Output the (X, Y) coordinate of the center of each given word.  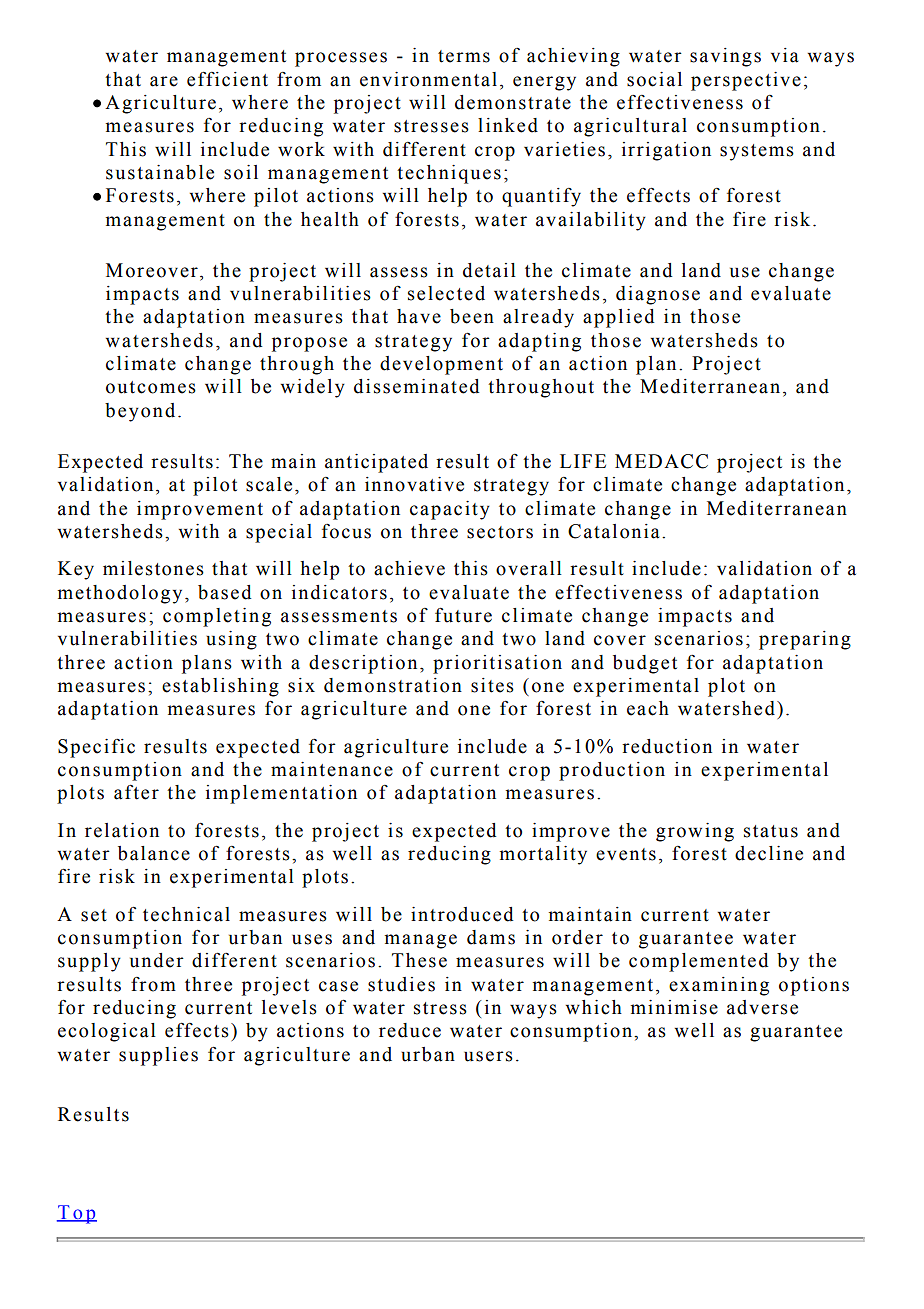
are (164, 81)
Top (77, 1214)
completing (217, 617)
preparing (805, 640)
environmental (428, 79)
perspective (746, 81)
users (488, 1056)
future (463, 615)
